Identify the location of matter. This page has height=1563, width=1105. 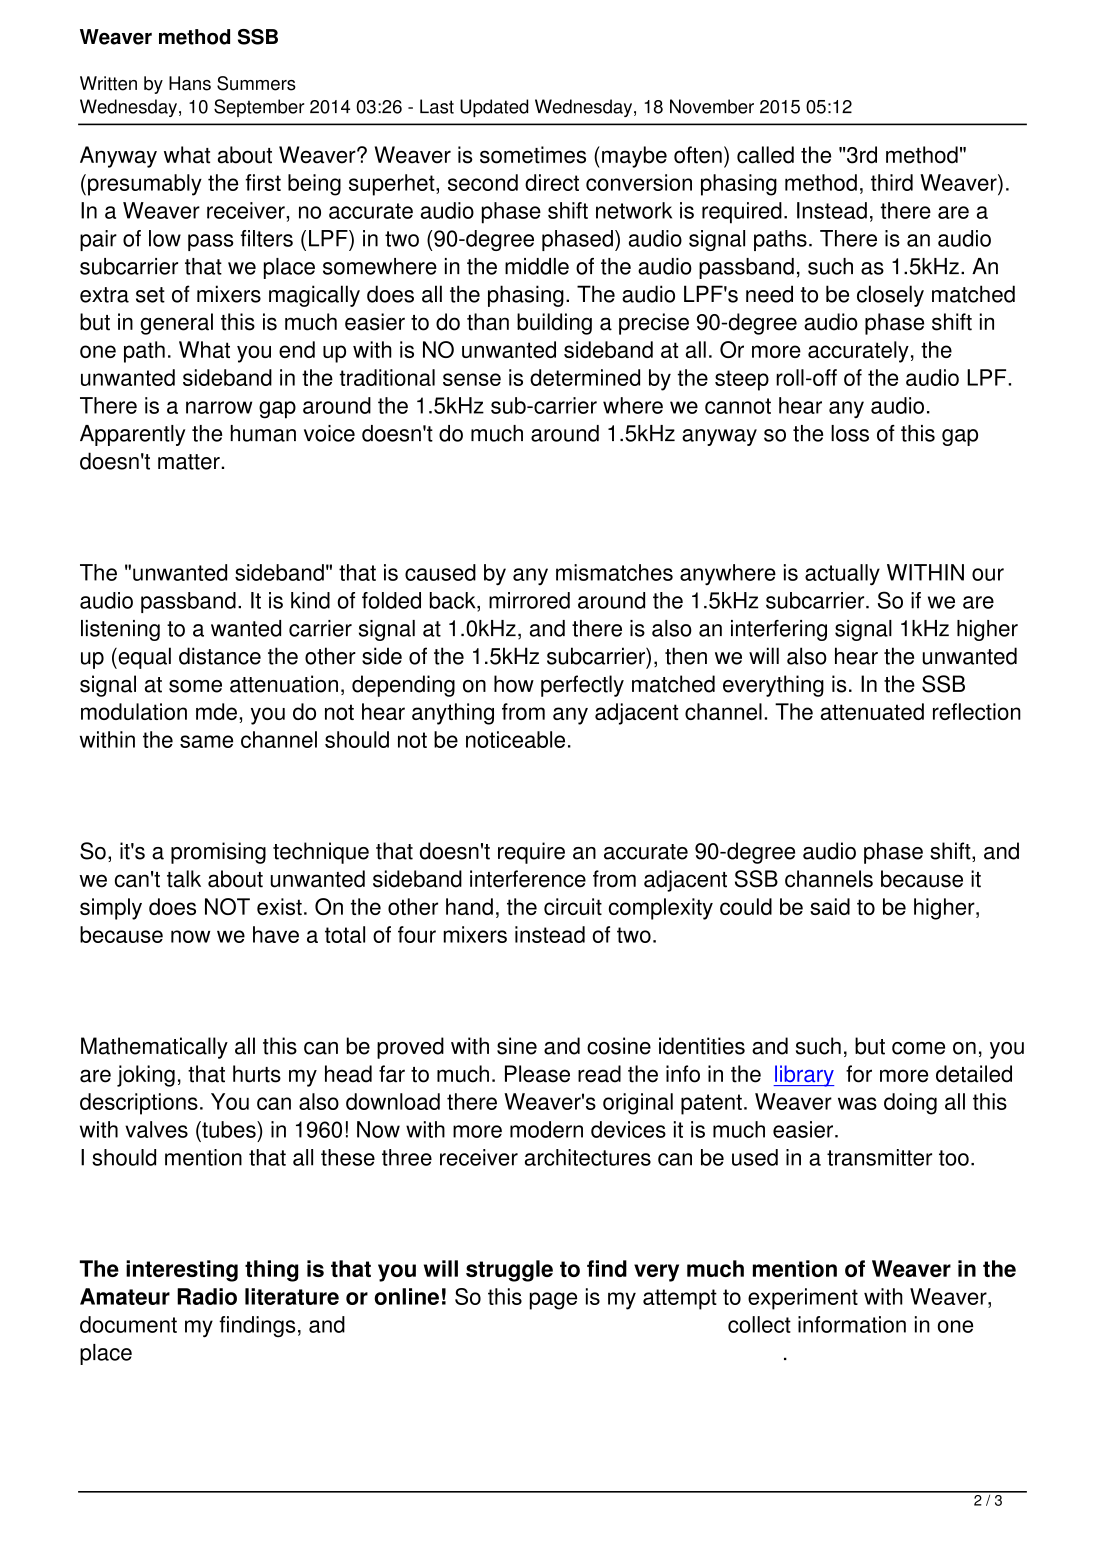
(189, 462).
